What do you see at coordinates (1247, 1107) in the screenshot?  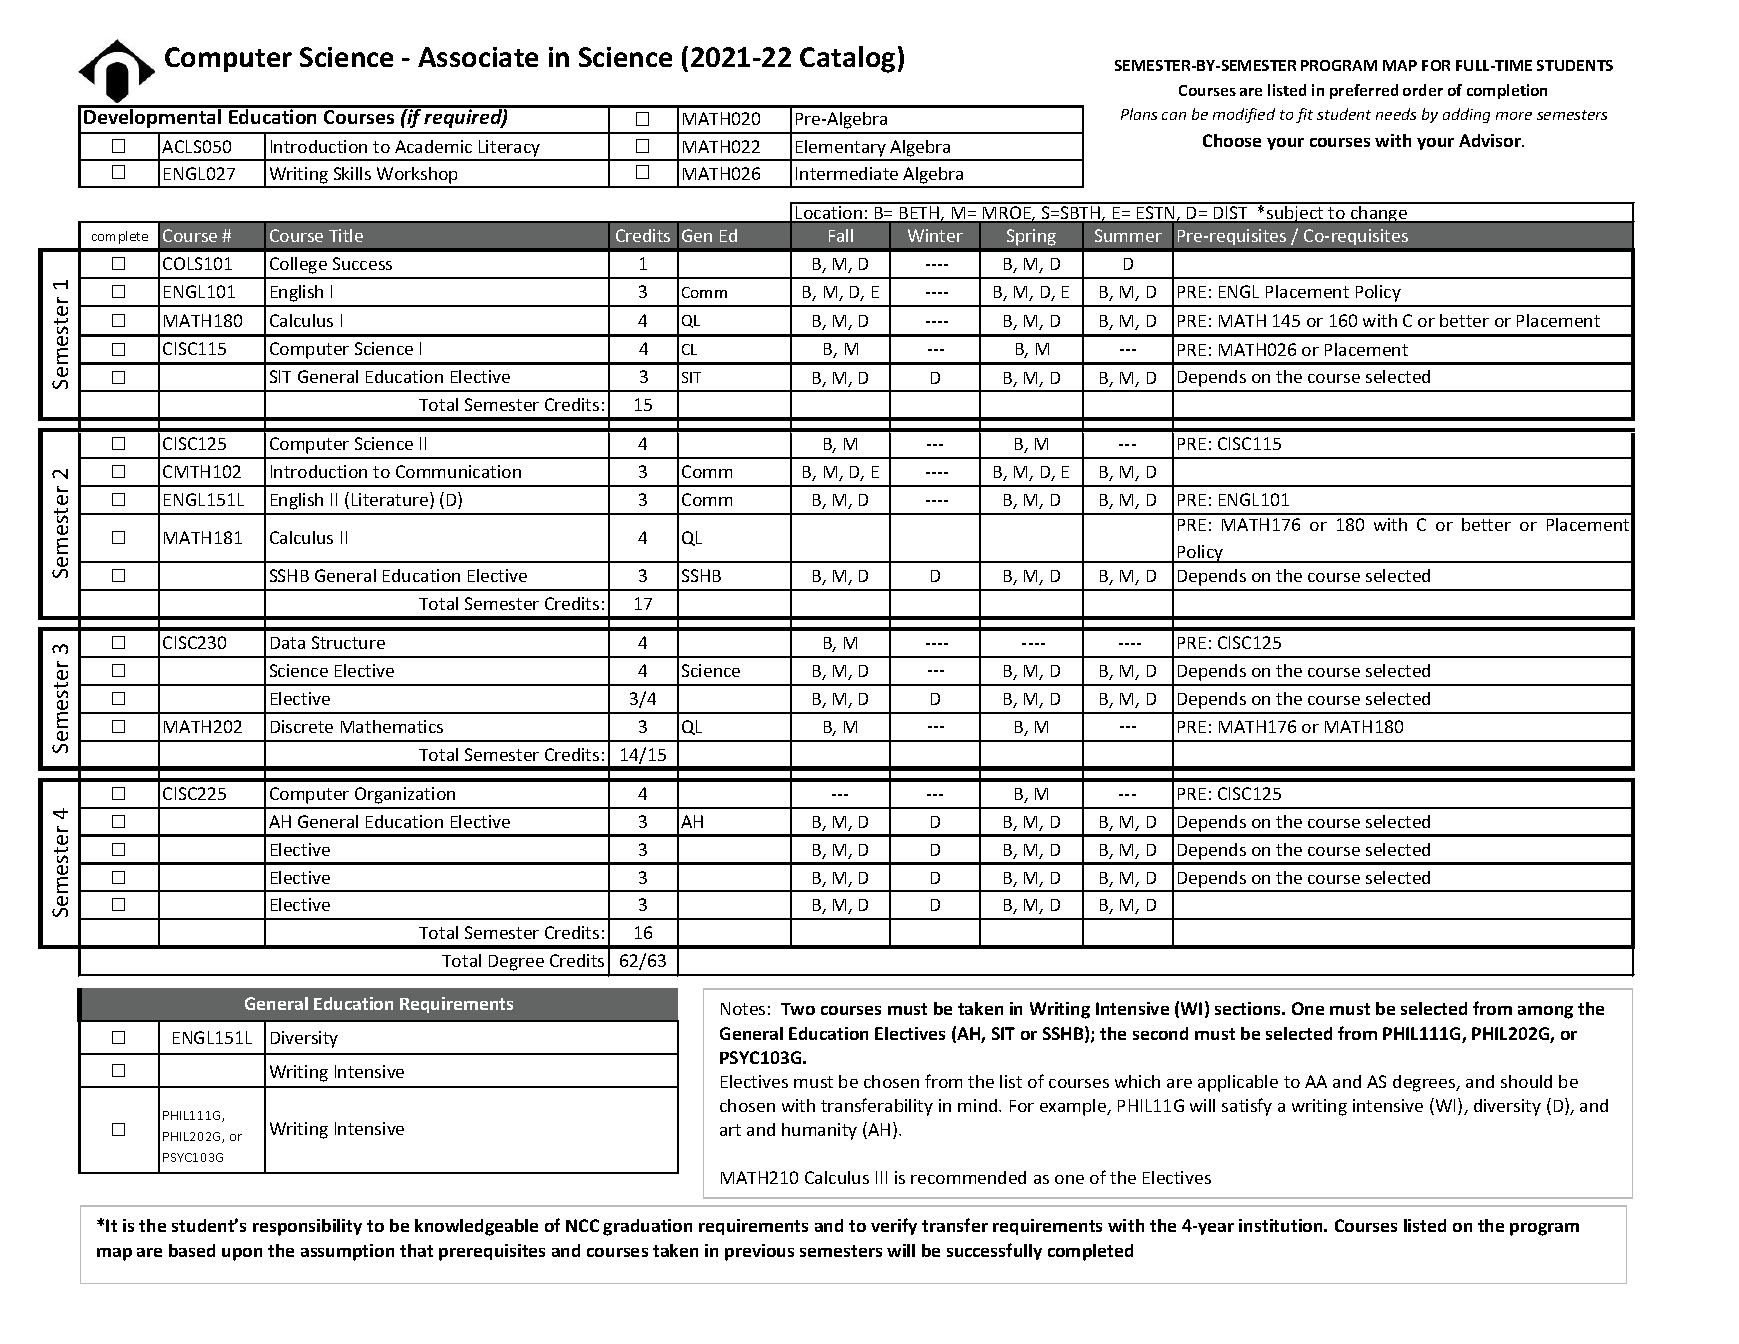 I see `satisfy` at bounding box center [1247, 1107].
